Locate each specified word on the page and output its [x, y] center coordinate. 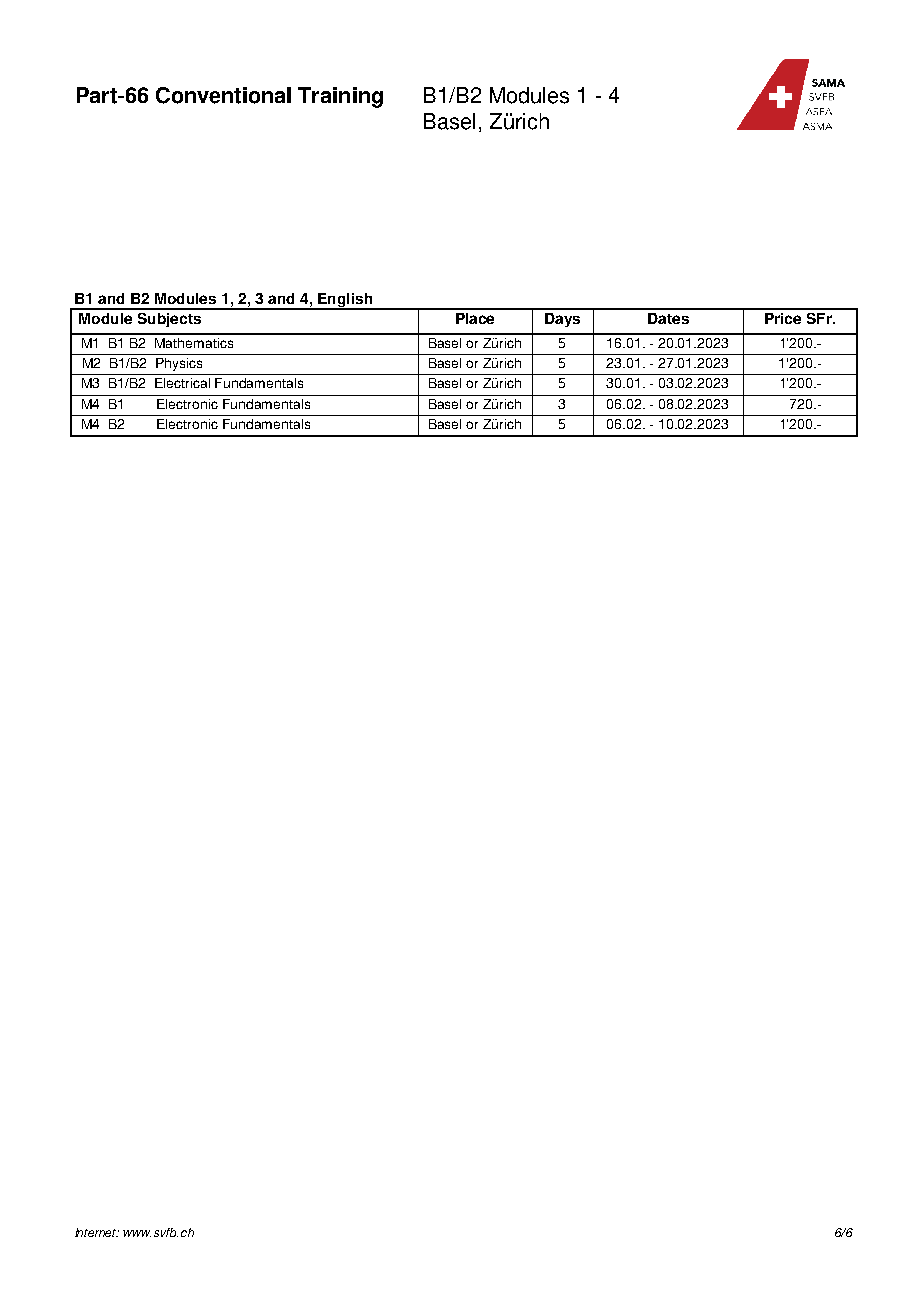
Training [340, 97]
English [345, 301]
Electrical [182, 383]
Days [562, 320]
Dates [668, 318]
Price [783, 318]
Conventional [223, 95]
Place [475, 318]
